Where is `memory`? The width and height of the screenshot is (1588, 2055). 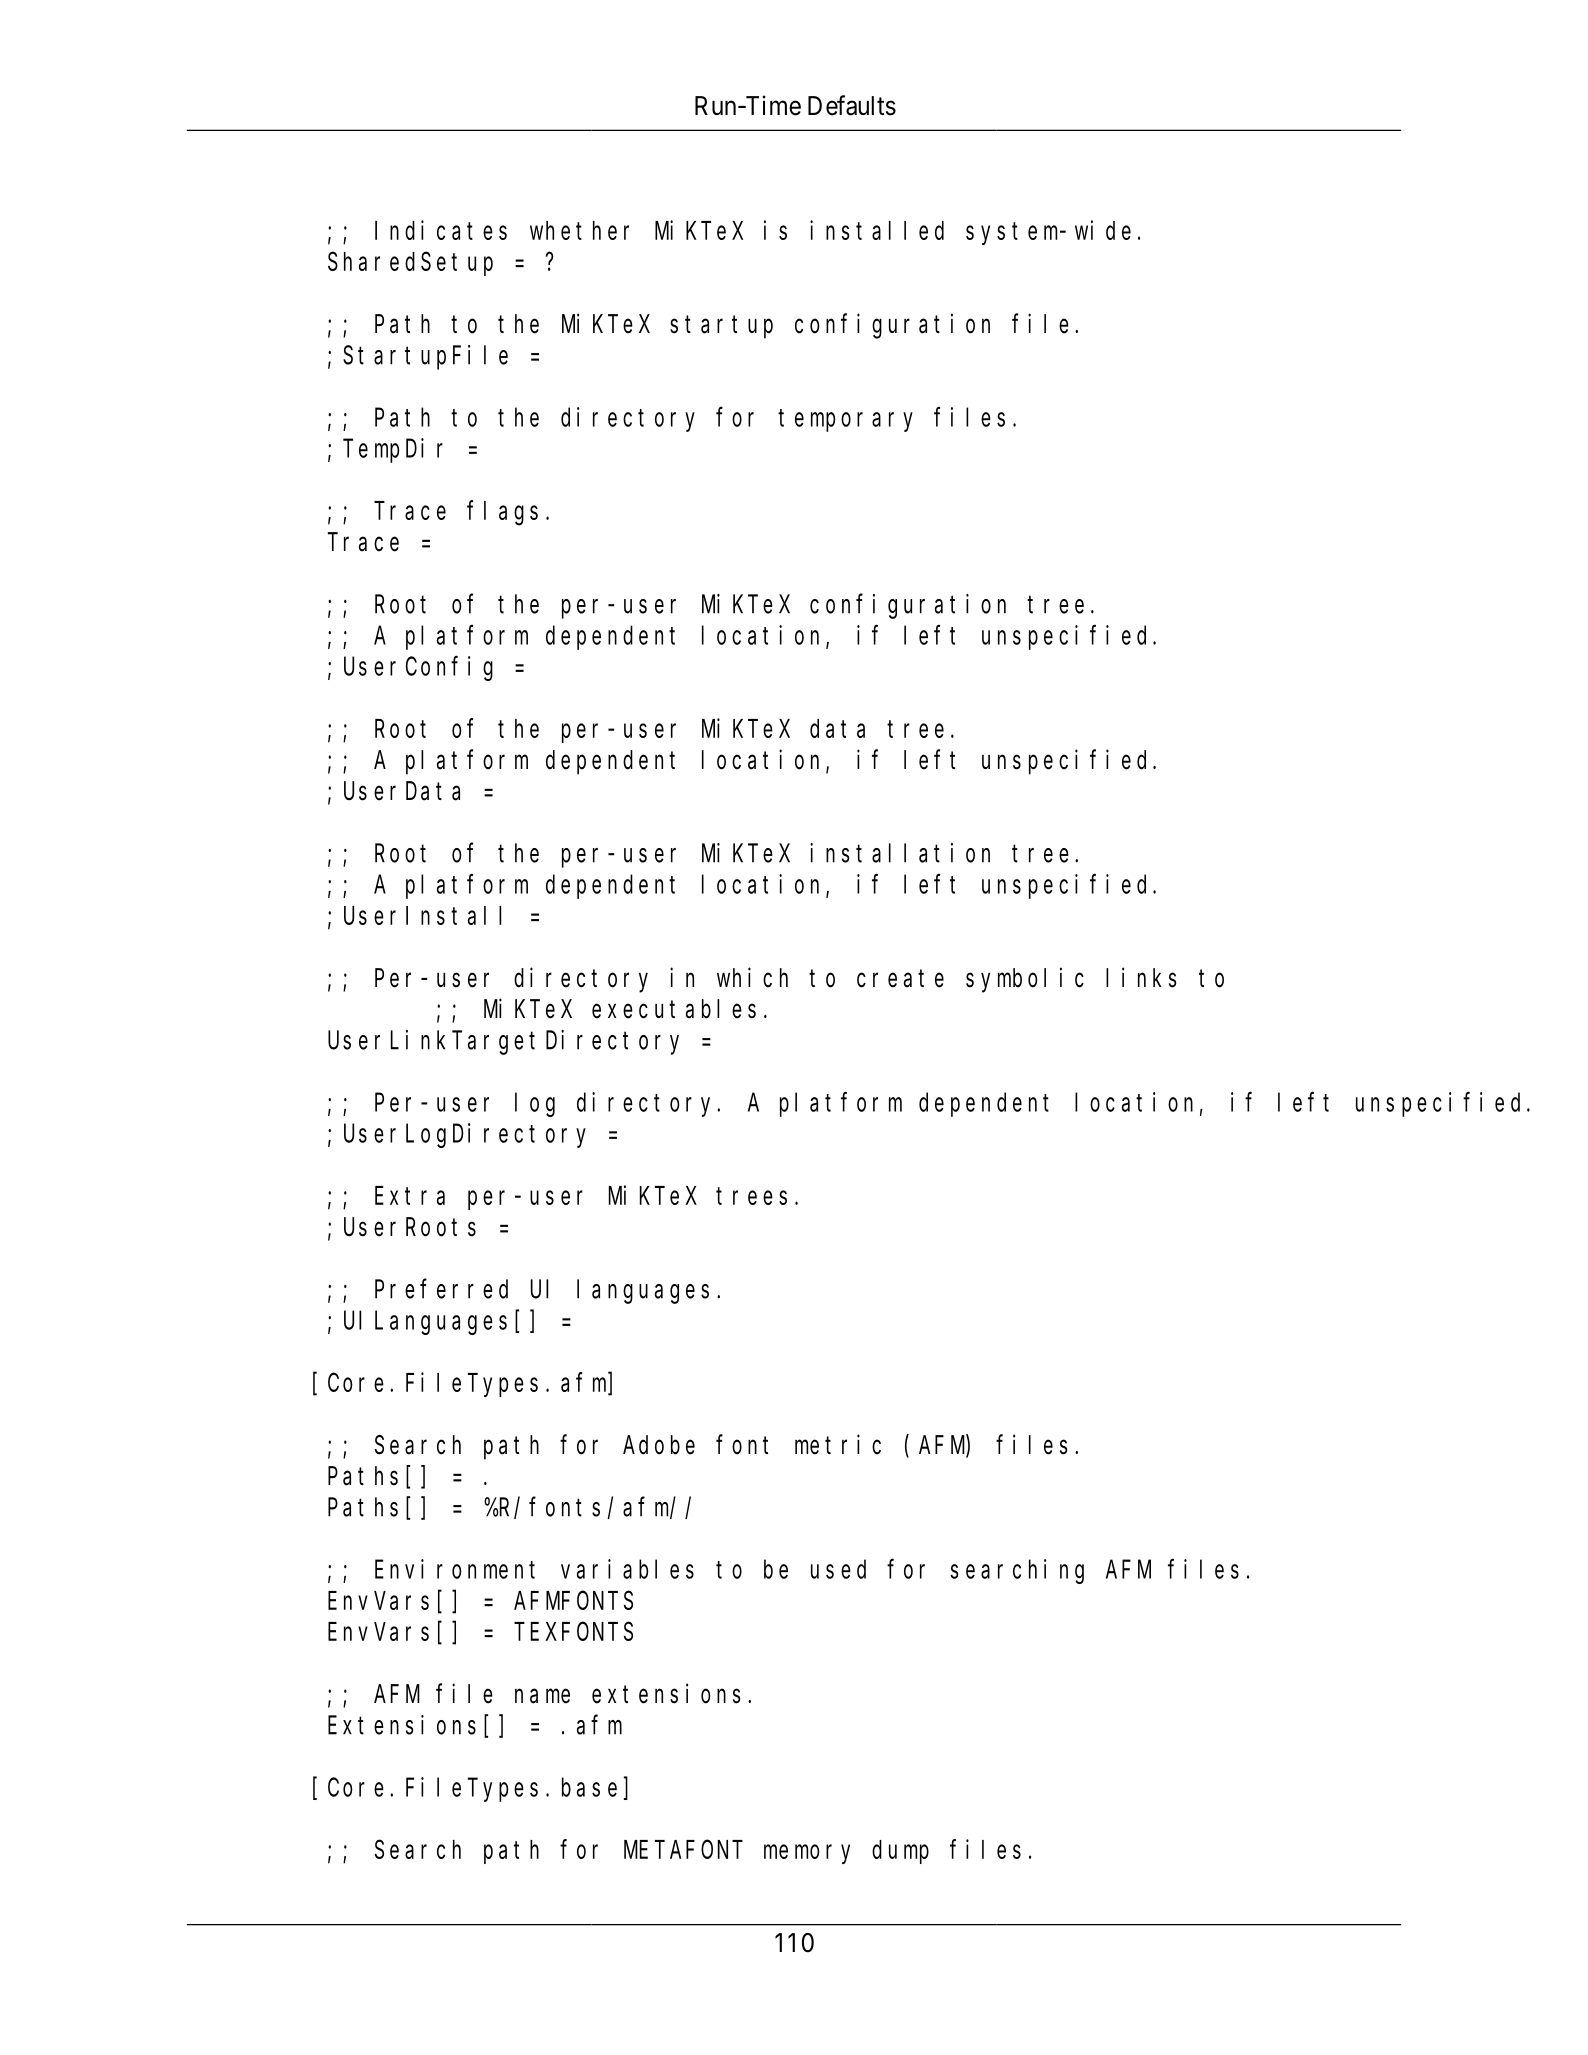
memory is located at coordinates (807, 1854).
